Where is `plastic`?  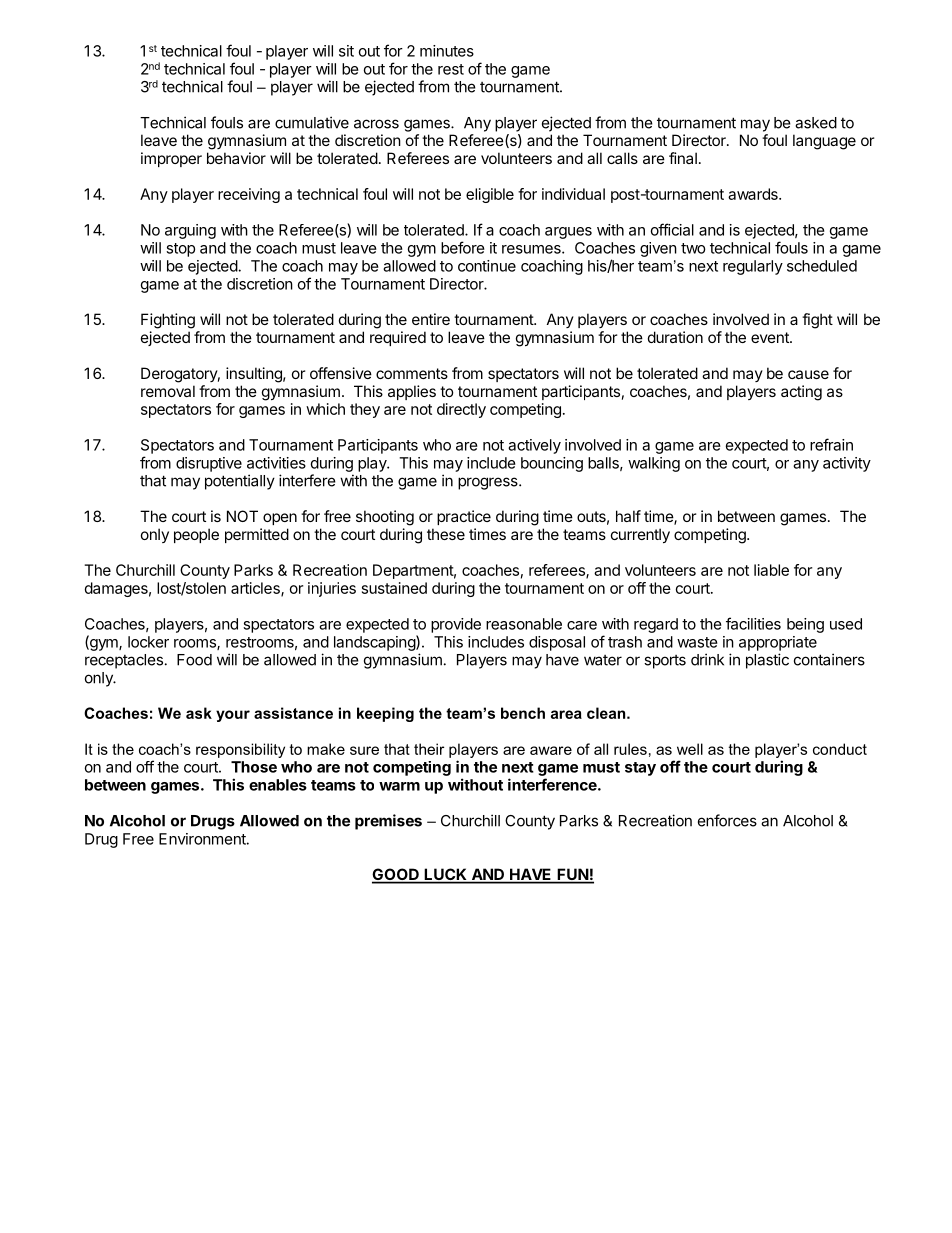 plastic is located at coordinates (767, 661).
